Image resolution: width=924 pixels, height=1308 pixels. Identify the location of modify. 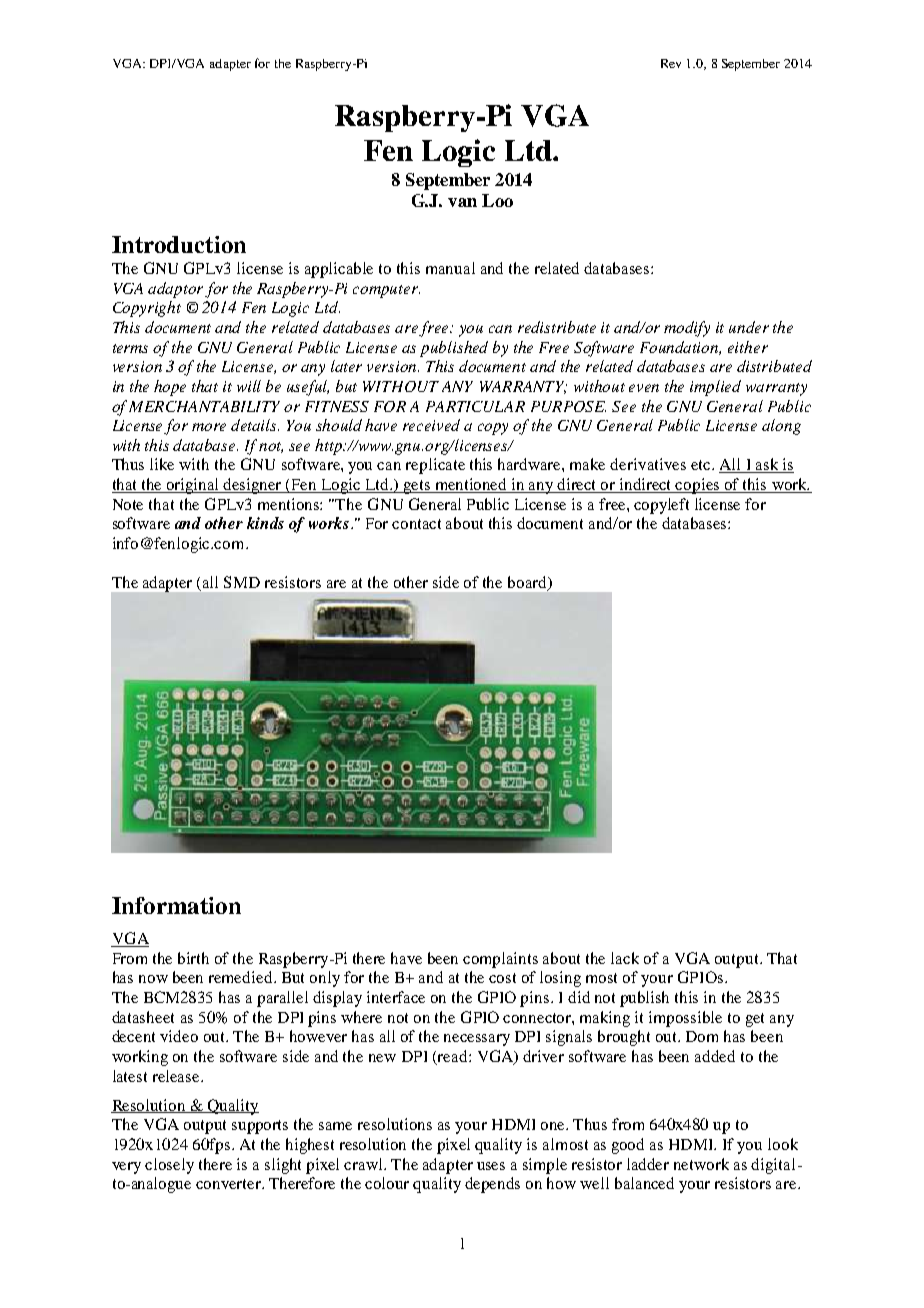
(687, 329).
